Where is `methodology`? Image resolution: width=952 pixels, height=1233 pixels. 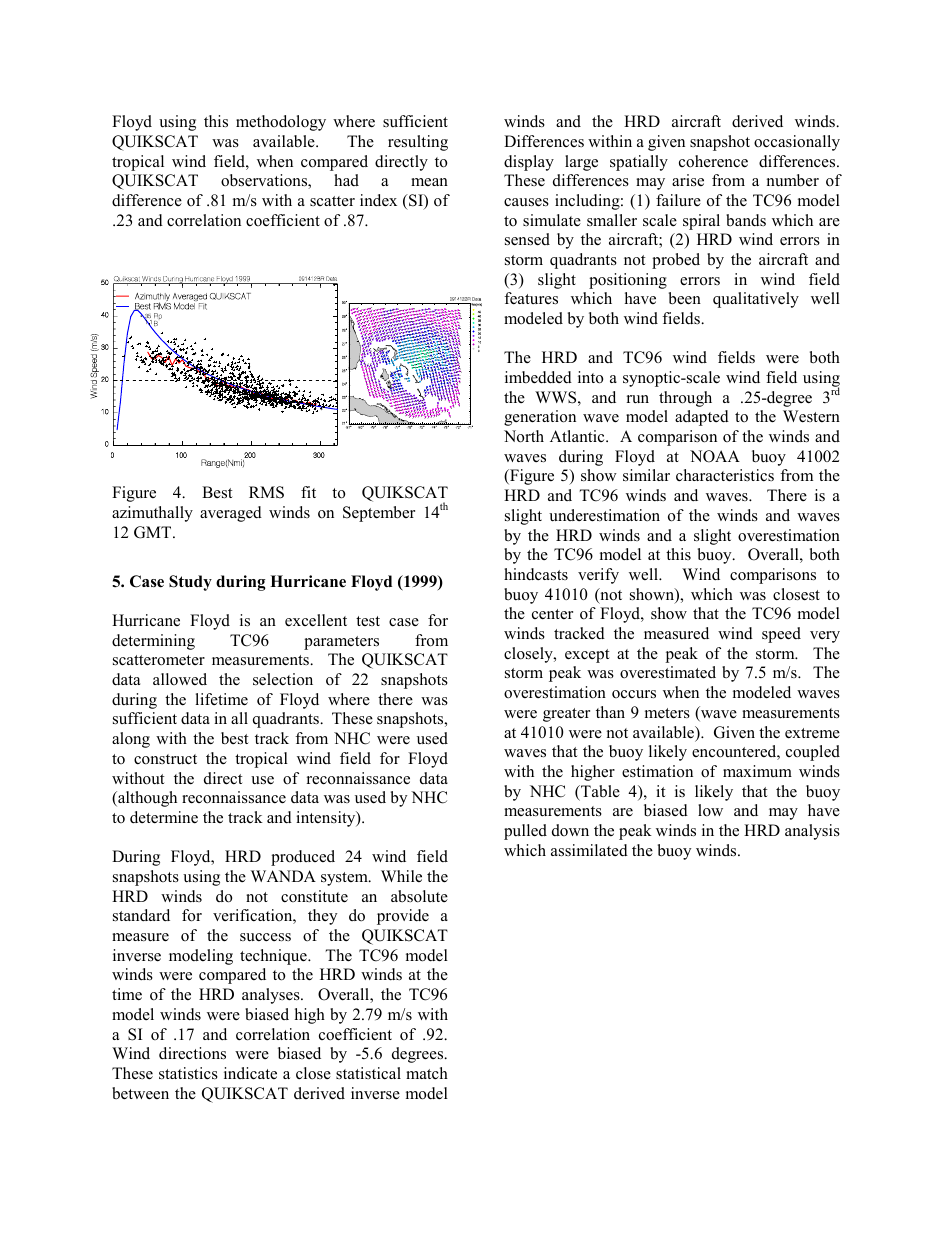
methodology is located at coordinates (281, 123).
